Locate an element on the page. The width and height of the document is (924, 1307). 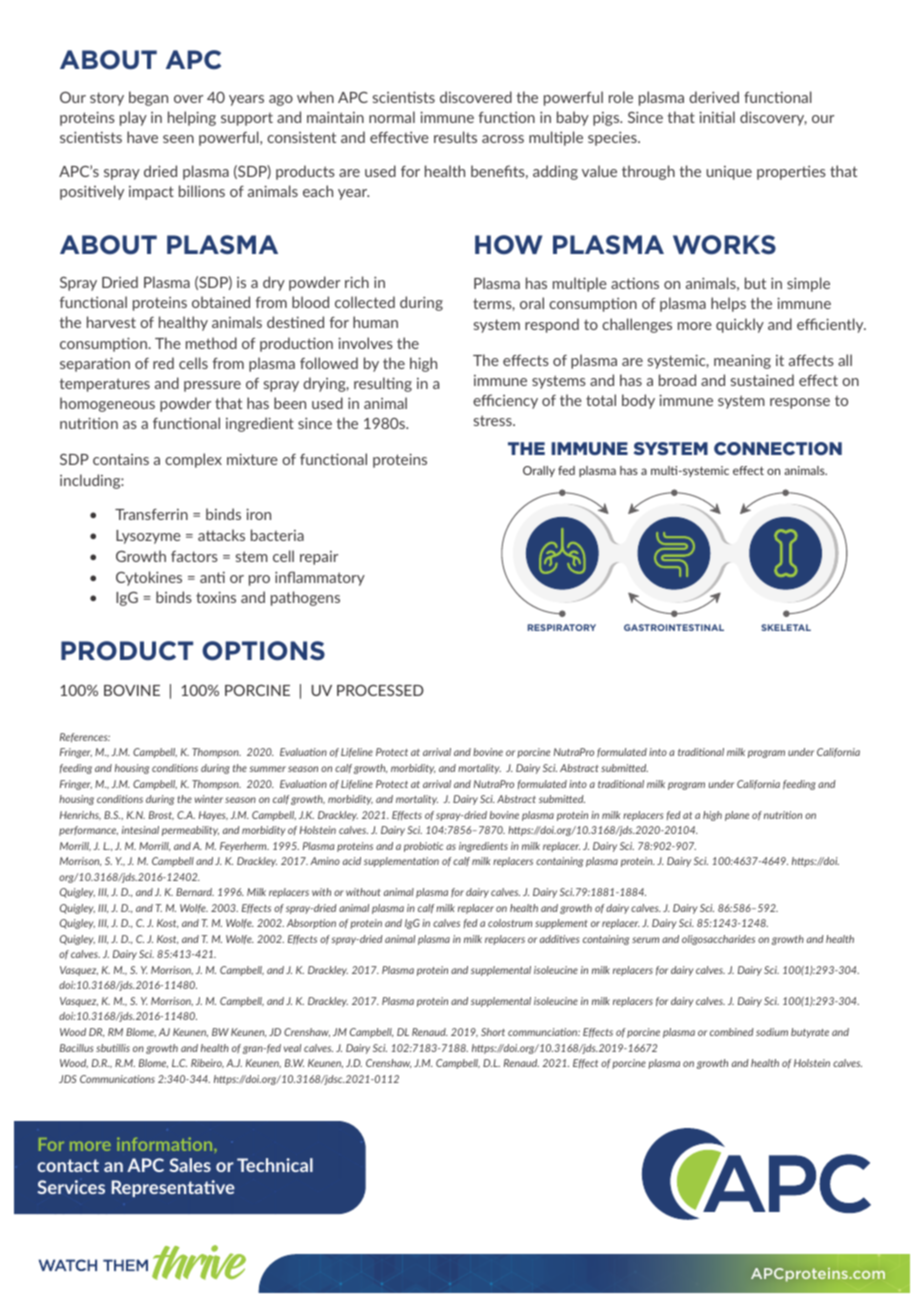
colostrum is located at coordinates (510, 923).
